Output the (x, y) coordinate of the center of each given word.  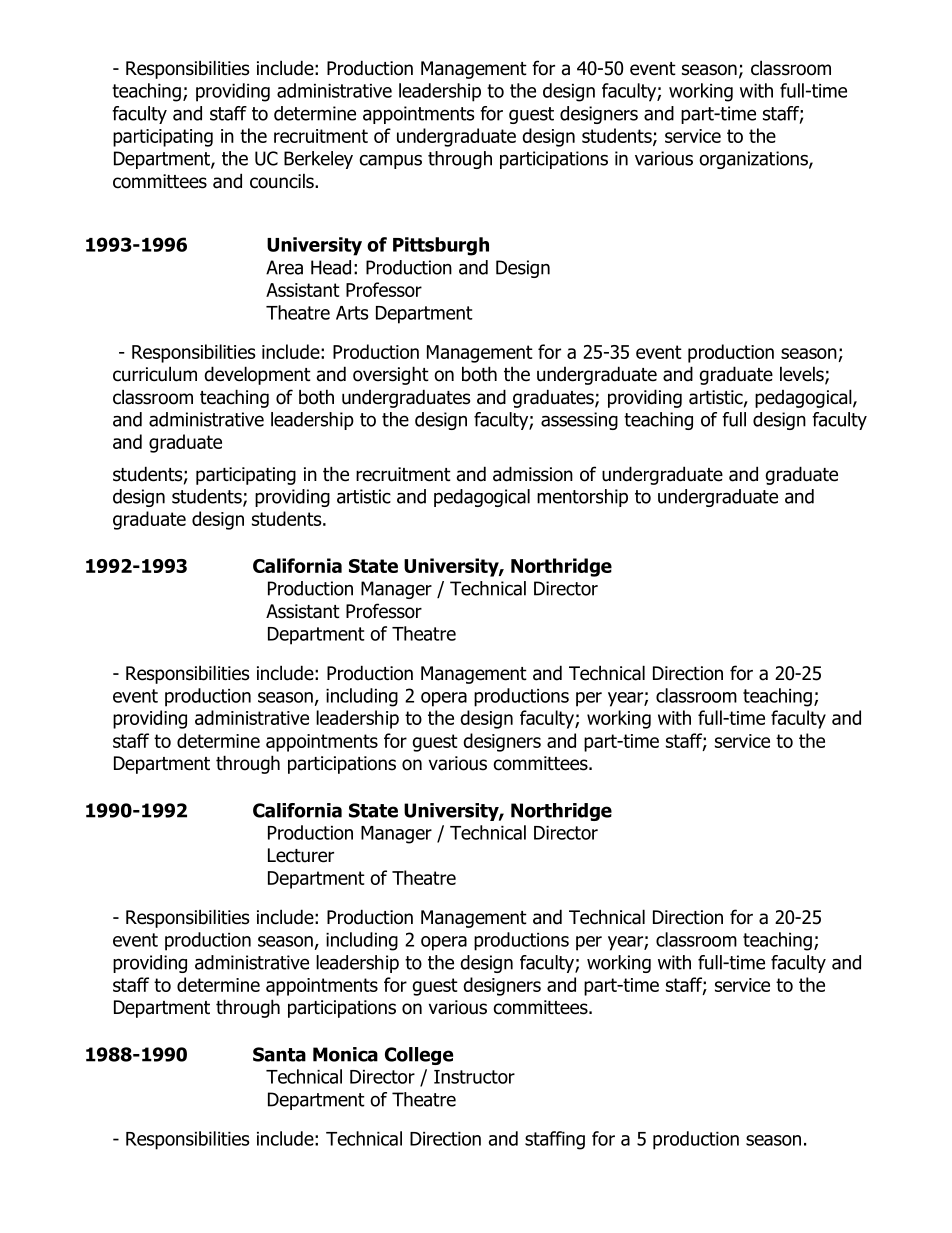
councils (283, 181)
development (257, 375)
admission (533, 474)
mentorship (582, 498)
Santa (279, 1054)
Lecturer (301, 855)
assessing (579, 421)
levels (803, 375)
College (419, 1056)
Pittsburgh (441, 246)
